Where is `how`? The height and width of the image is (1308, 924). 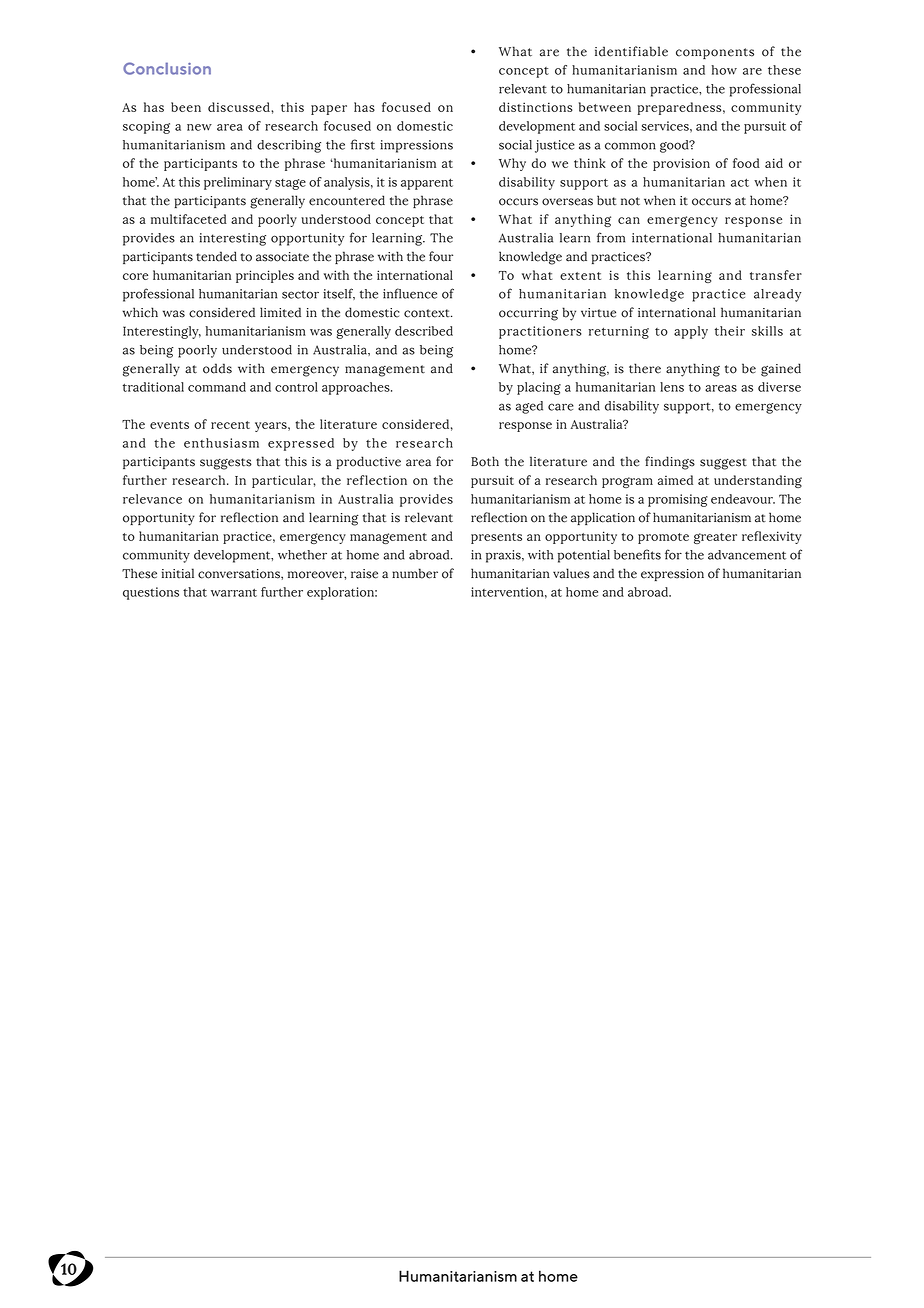 how is located at coordinates (724, 70).
